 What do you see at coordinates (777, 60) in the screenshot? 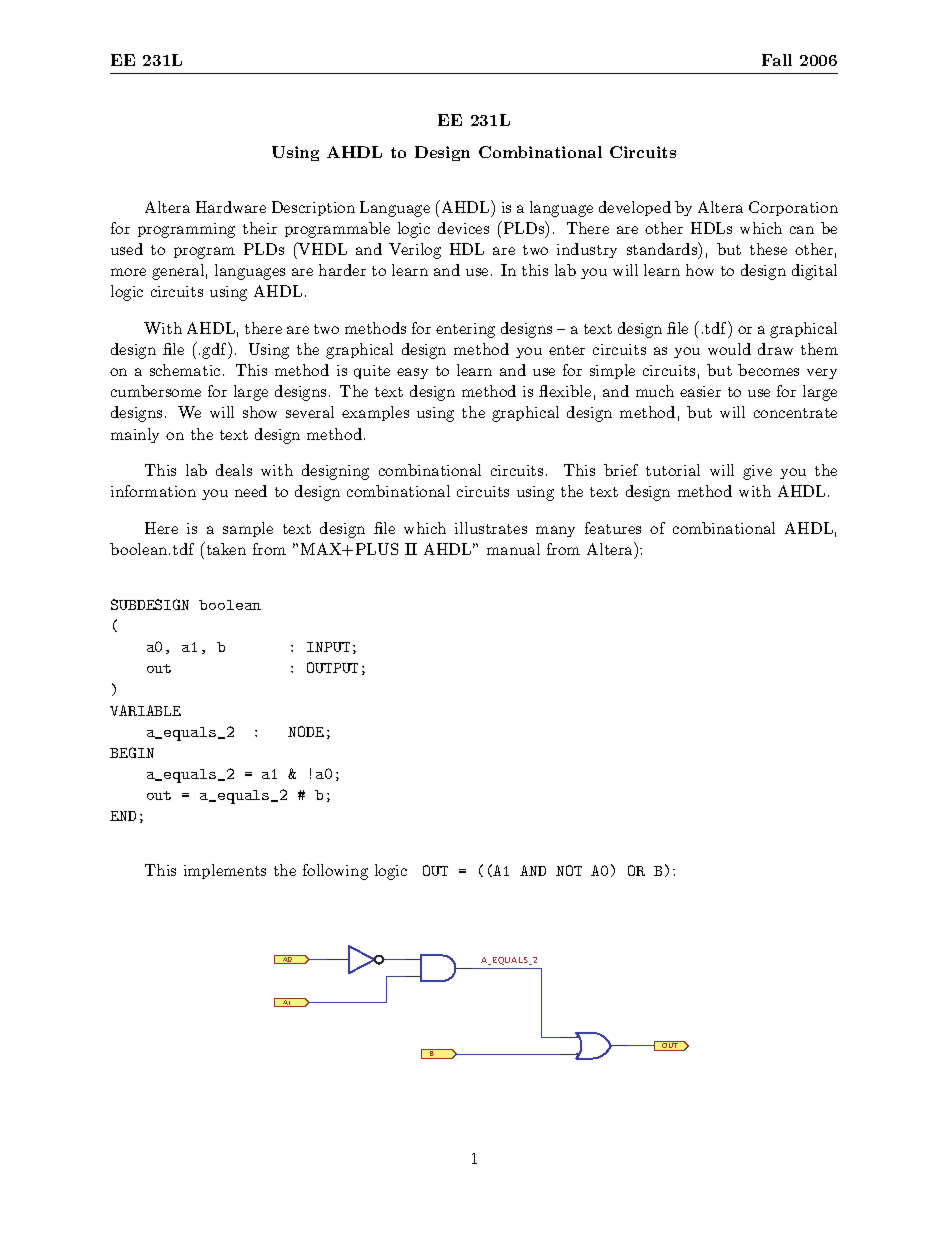
I see `Fall` at bounding box center [777, 60].
